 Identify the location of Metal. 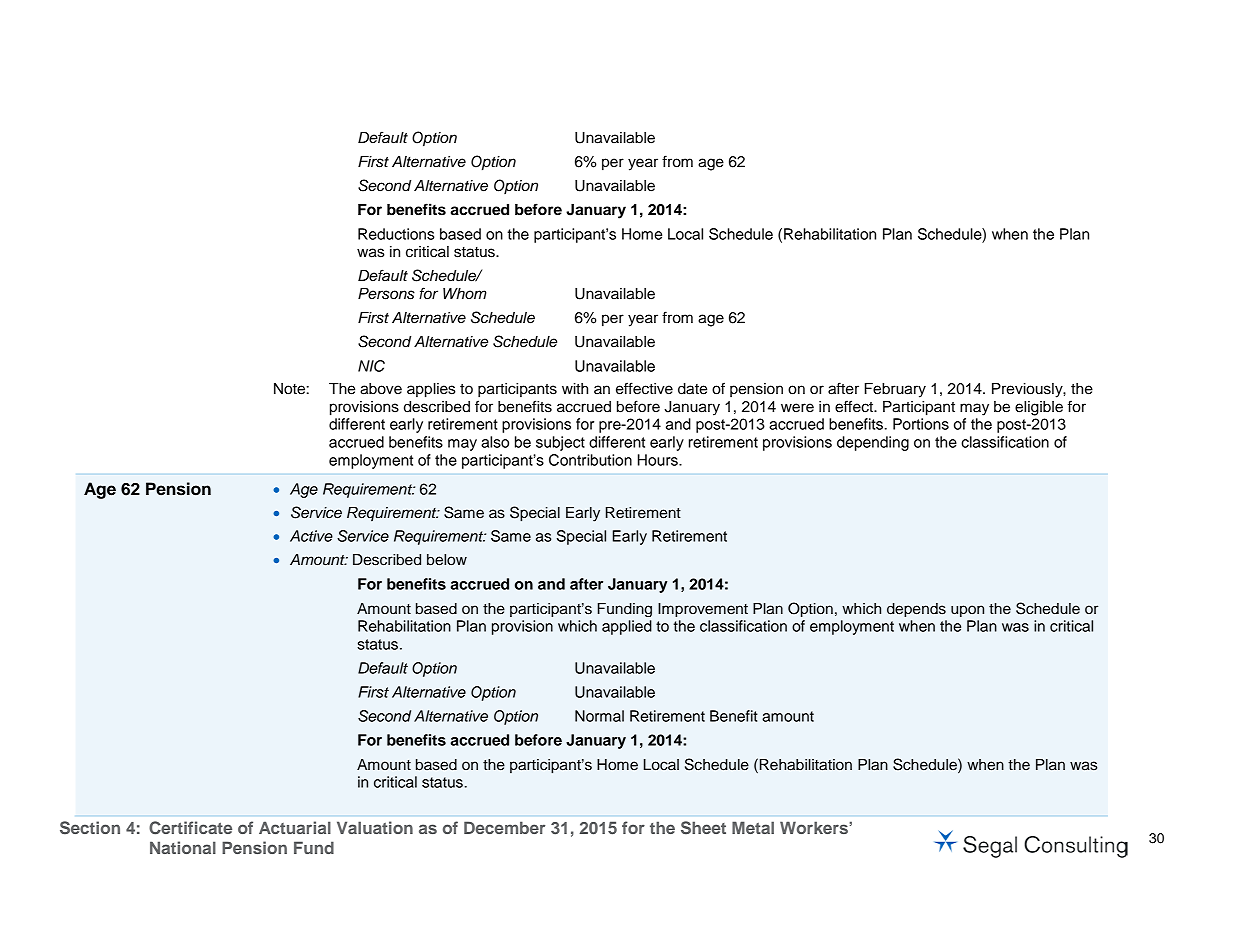
(753, 827).
